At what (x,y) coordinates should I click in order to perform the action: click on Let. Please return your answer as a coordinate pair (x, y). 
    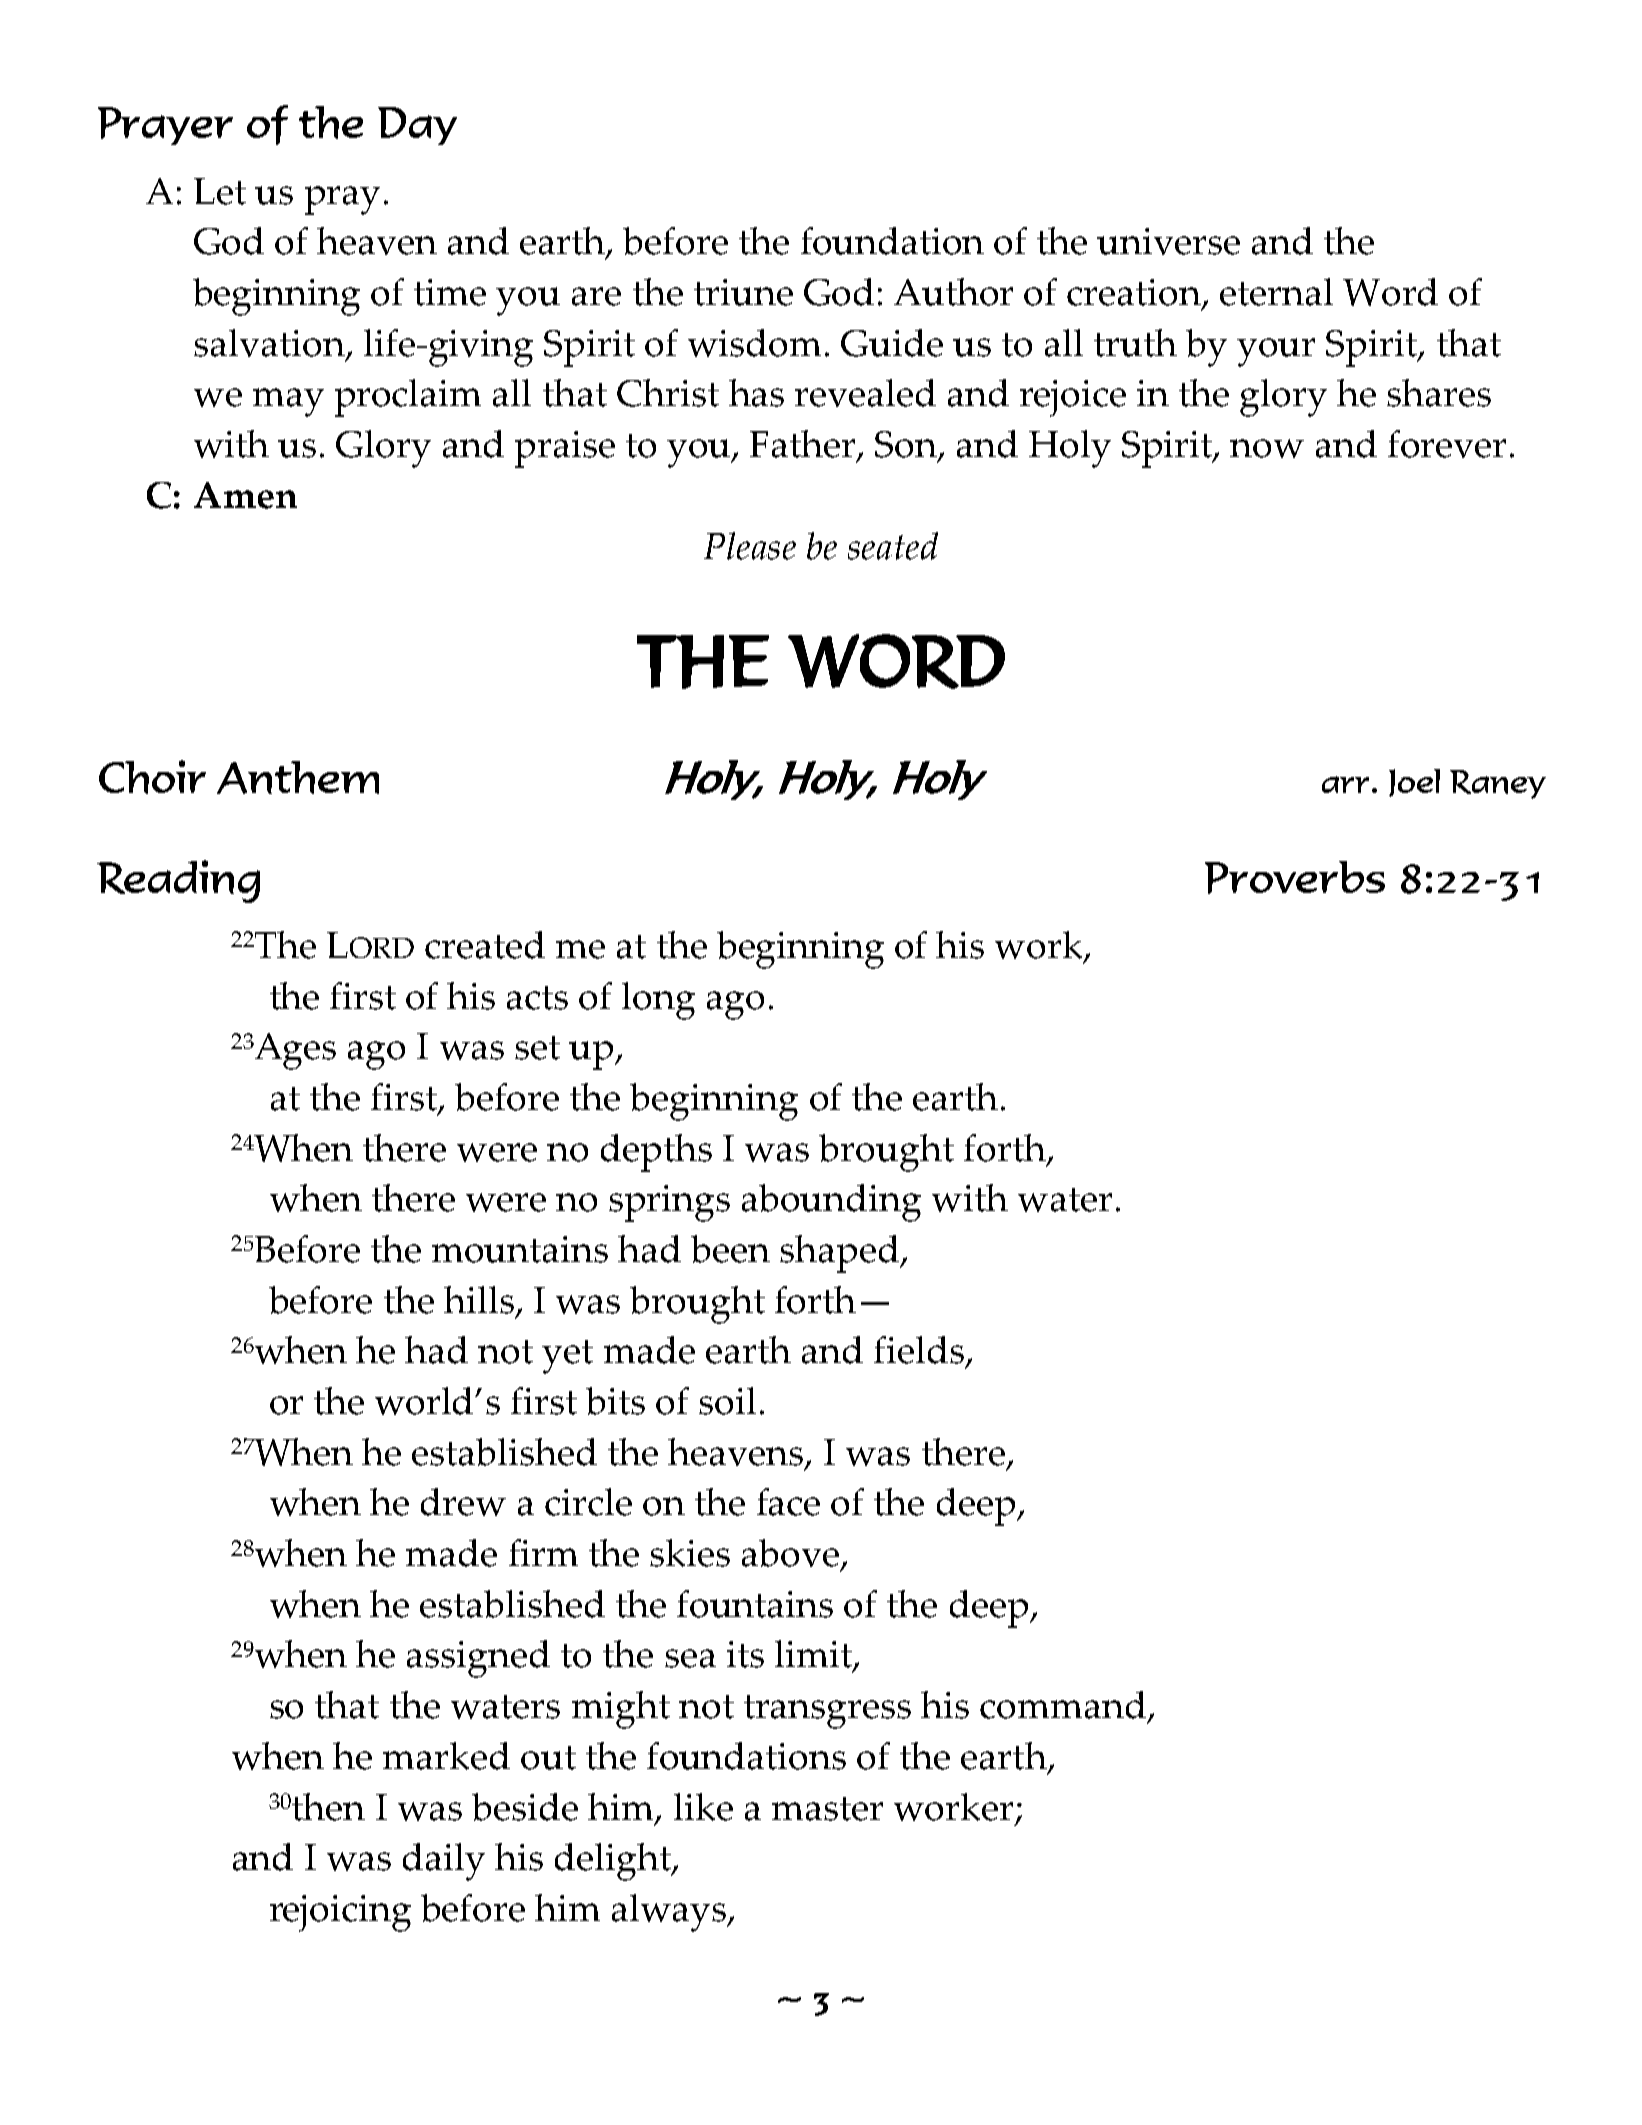
    Looking at the image, I should click on (220, 191).
